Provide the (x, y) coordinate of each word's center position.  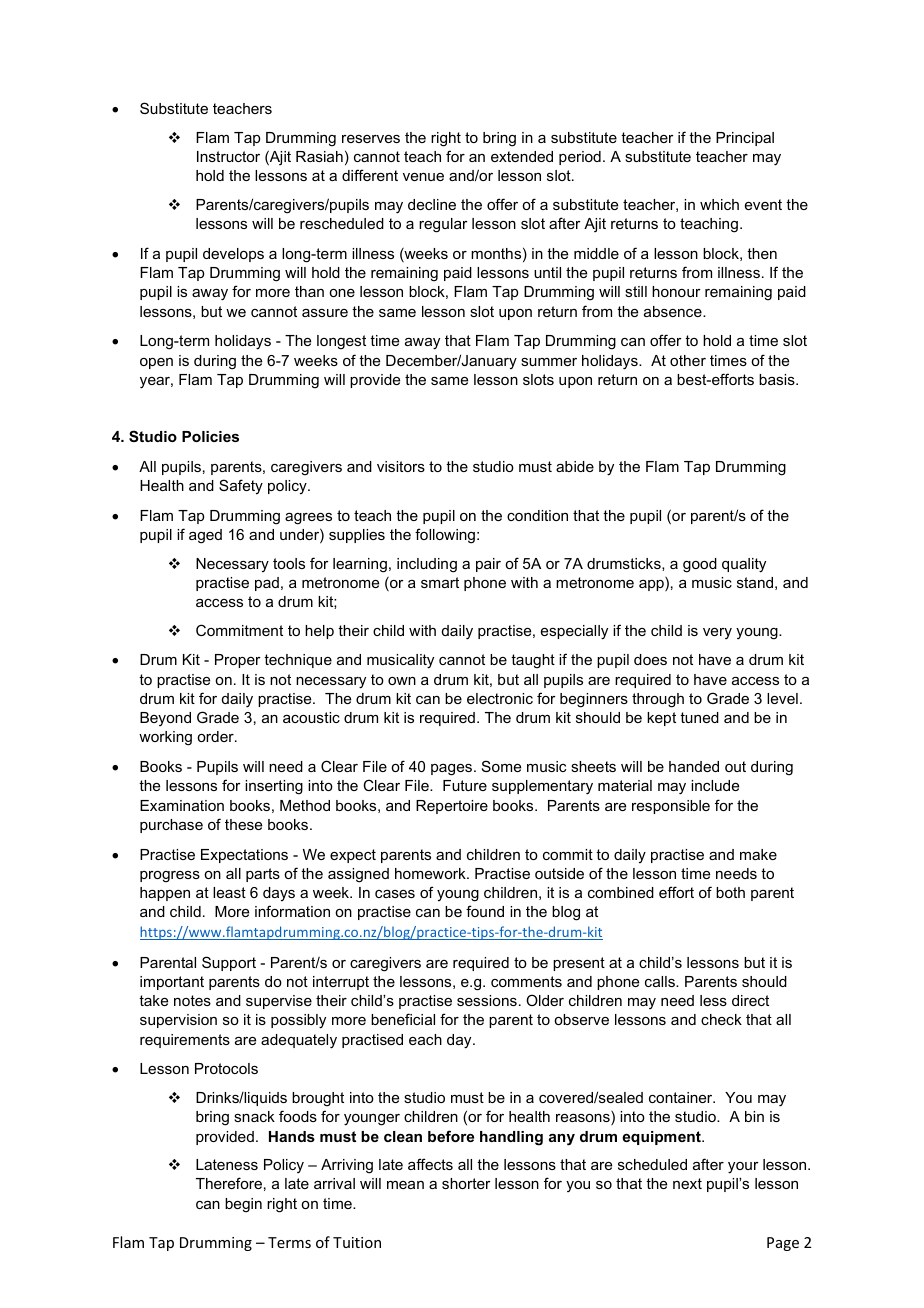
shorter (466, 1183)
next (687, 1183)
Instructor (228, 156)
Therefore (229, 1183)
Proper (238, 661)
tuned (699, 717)
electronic (500, 698)
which (719, 204)
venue (423, 177)
